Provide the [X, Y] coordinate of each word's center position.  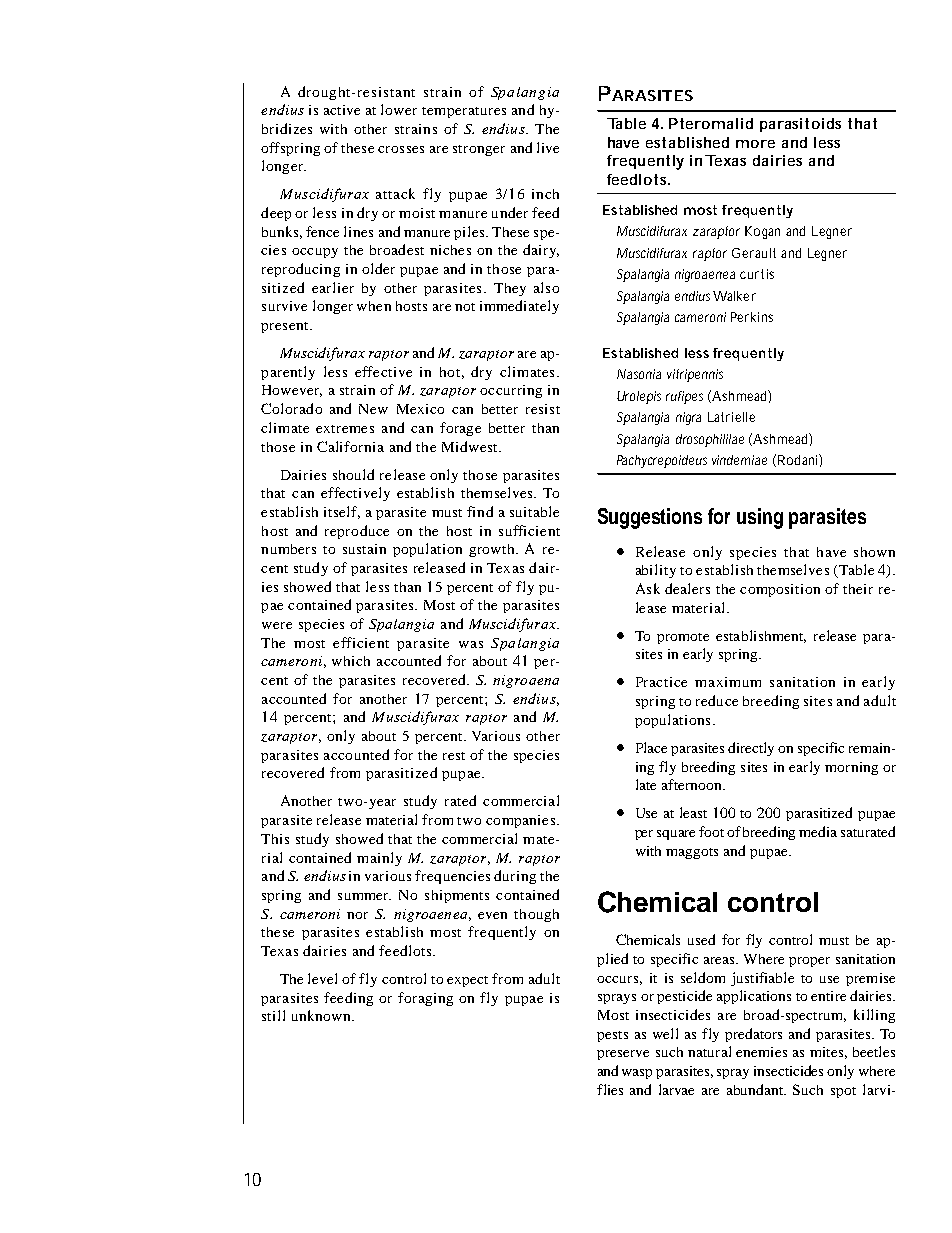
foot [711, 831]
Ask [648, 588]
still [273, 1015]
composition [780, 590]
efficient [361, 642]
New [373, 409]
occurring [511, 391]
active [342, 110]
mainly [379, 859]
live [548, 147]
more [755, 144]
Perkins [752, 317]
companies [522, 821]
